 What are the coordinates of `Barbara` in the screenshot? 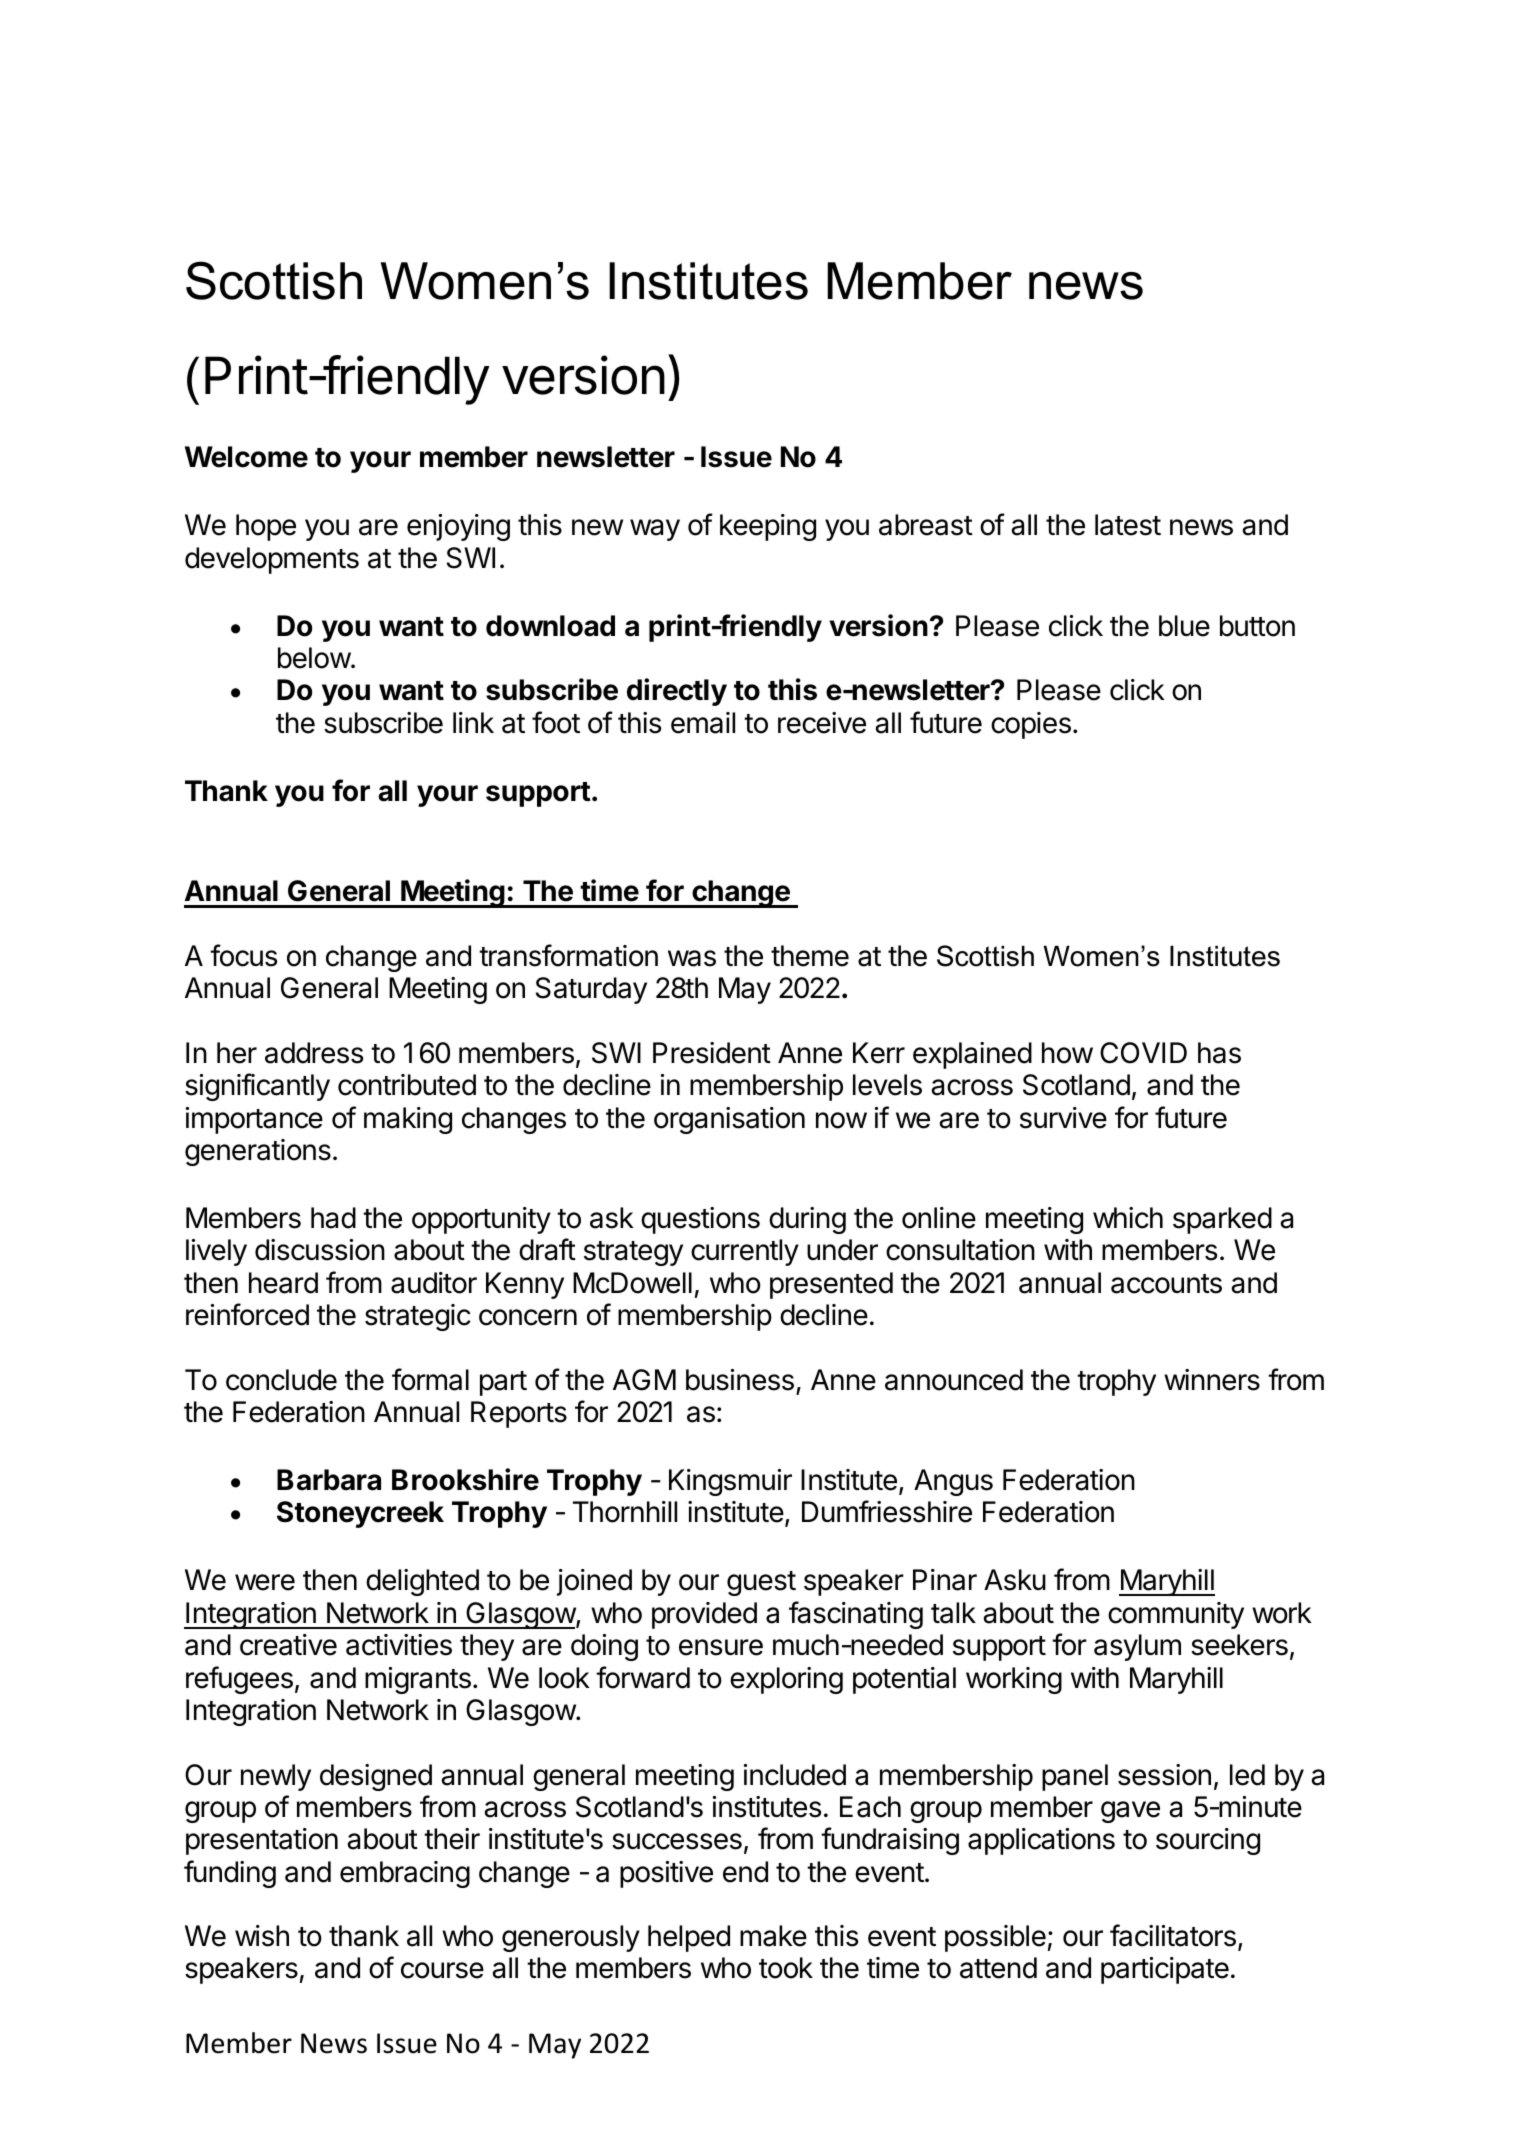 It's located at (329, 1480).
